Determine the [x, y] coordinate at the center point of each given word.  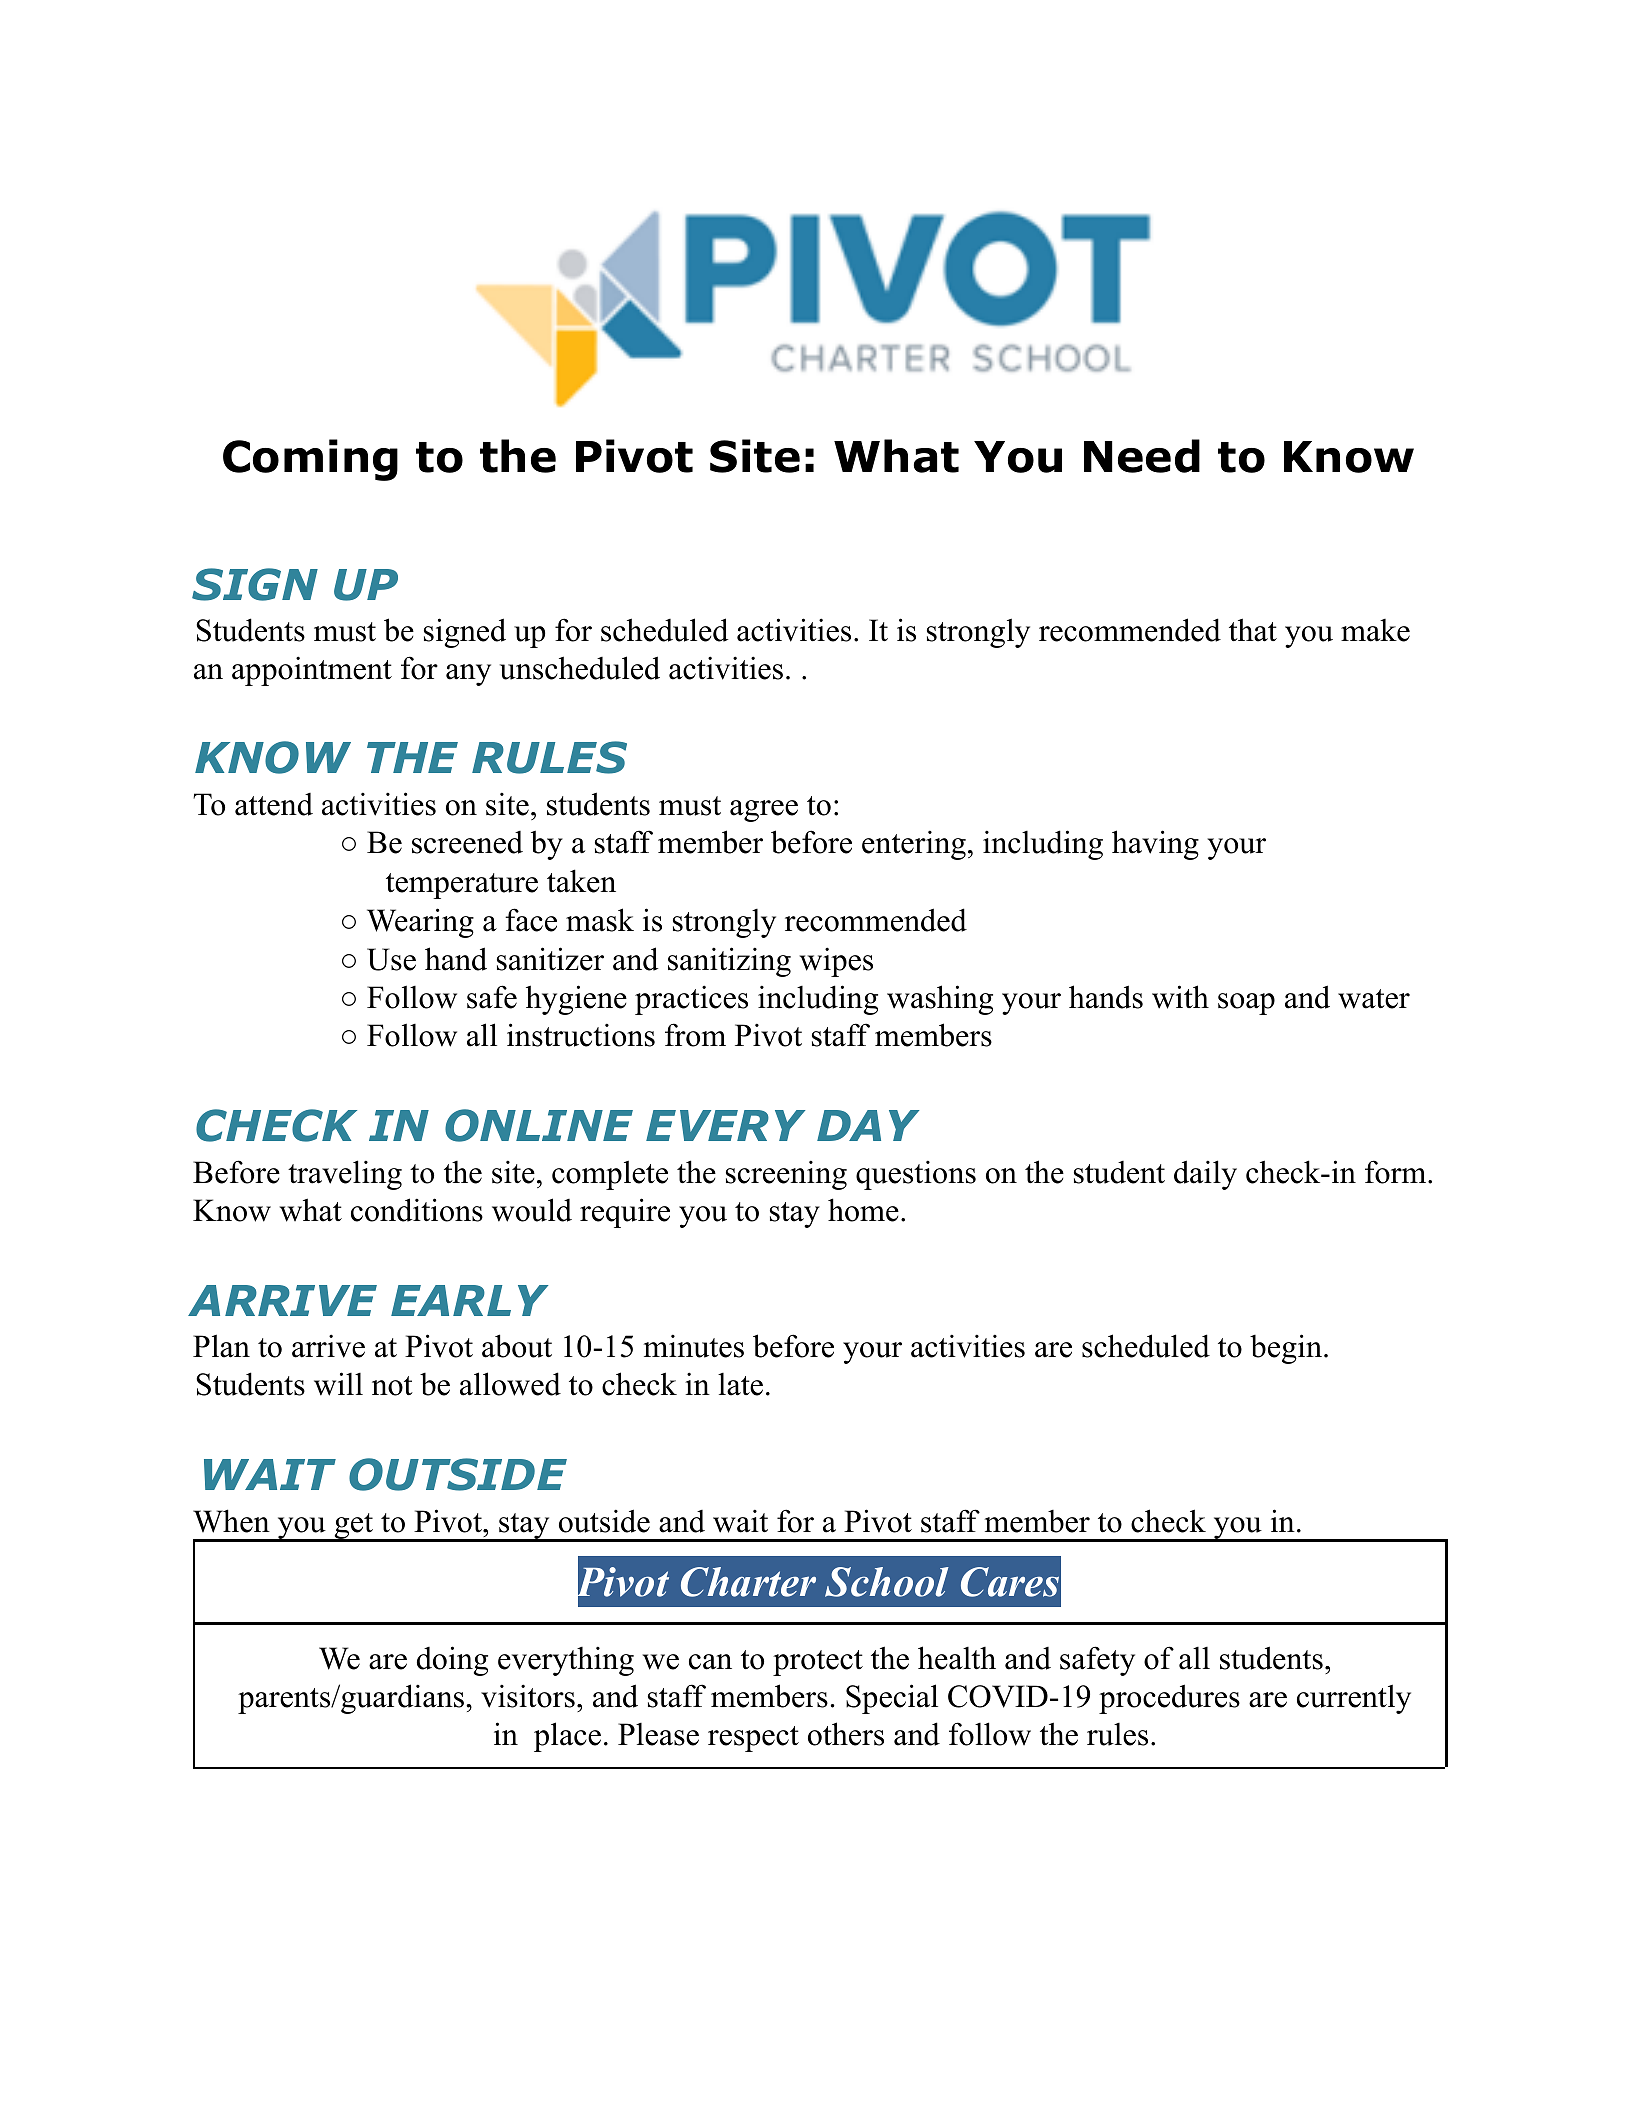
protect [818, 1663]
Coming [310, 460]
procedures [1169, 1699]
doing [452, 1661]
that [1253, 630]
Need [1142, 456]
